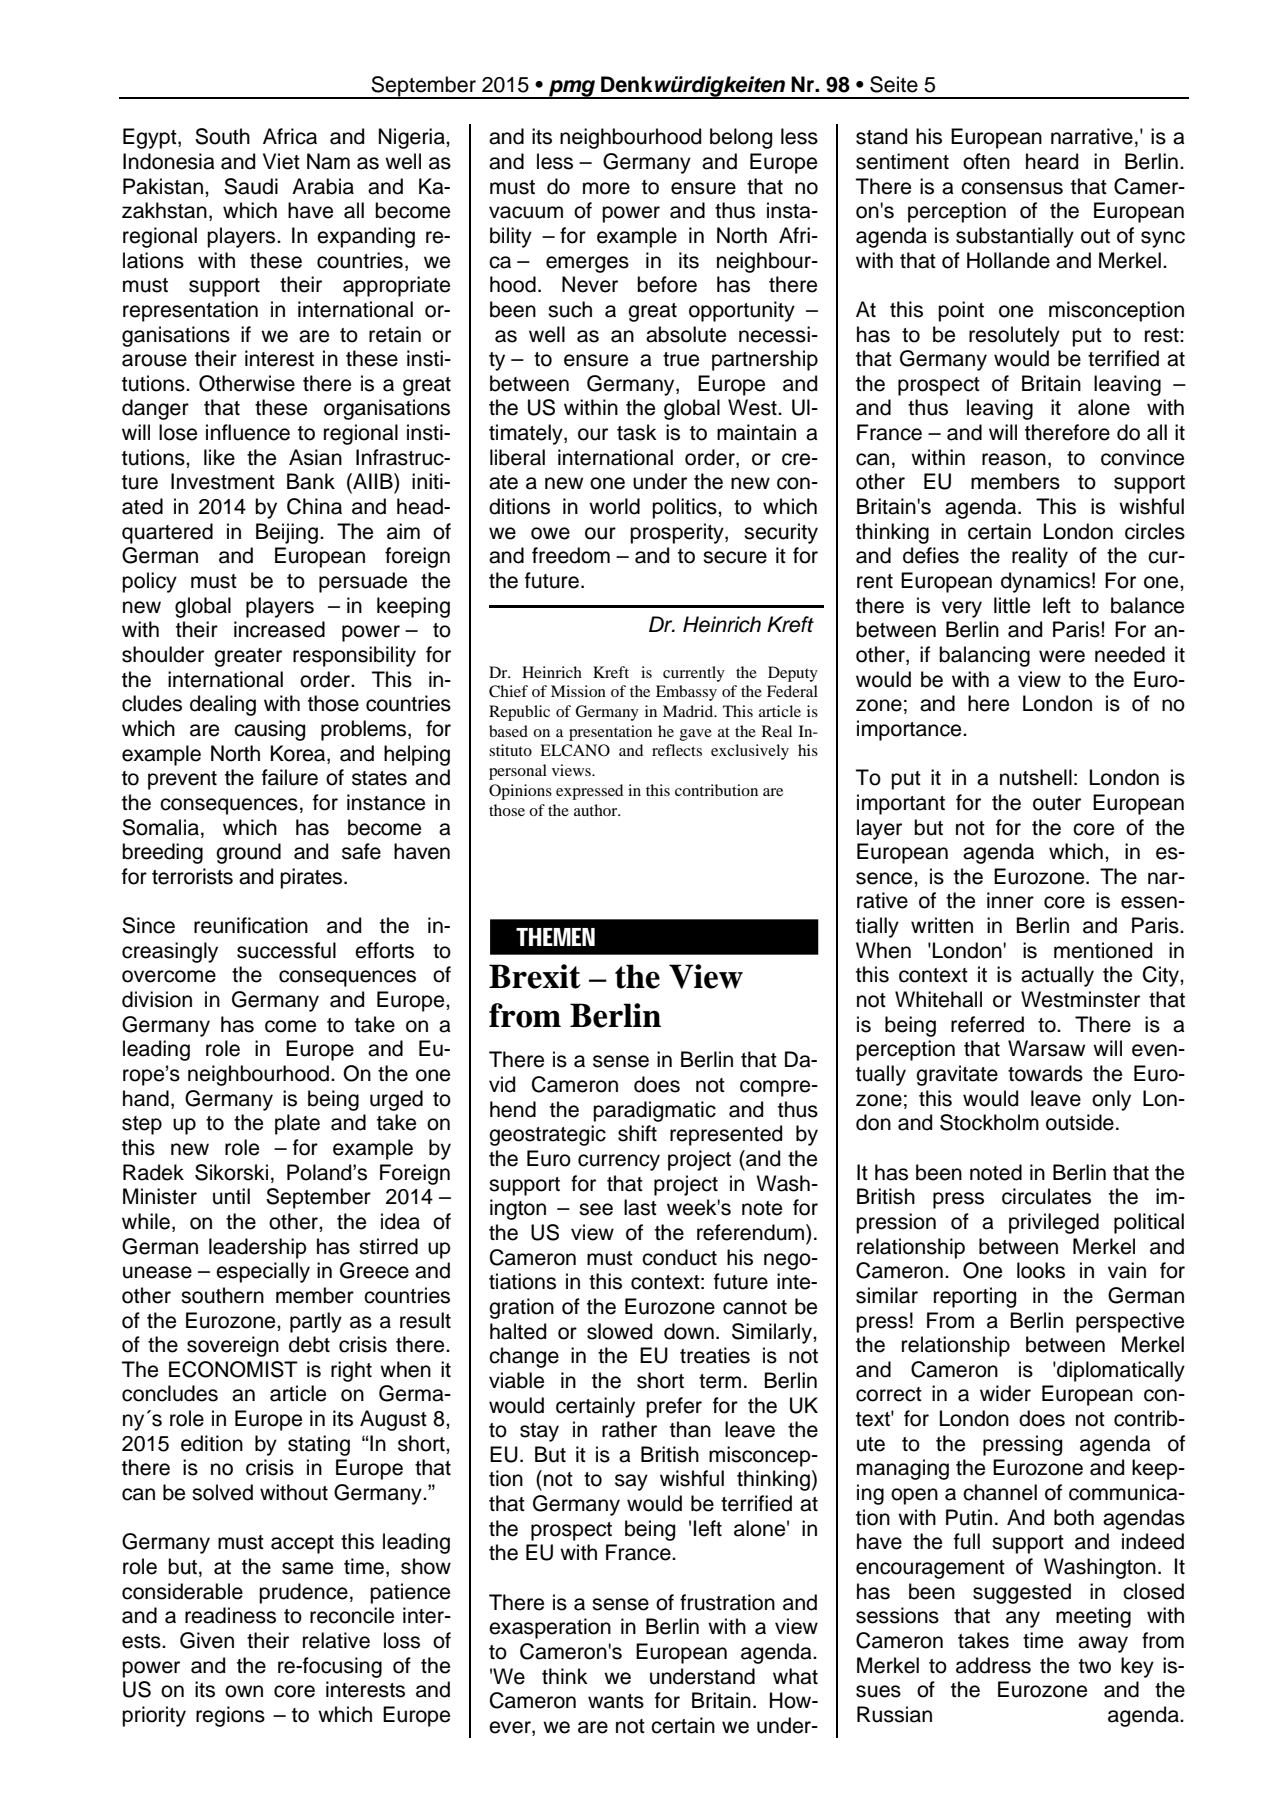 The height and width of the screenshot is (1805, 1276). I want to click on regions, so click(230, 1716).
